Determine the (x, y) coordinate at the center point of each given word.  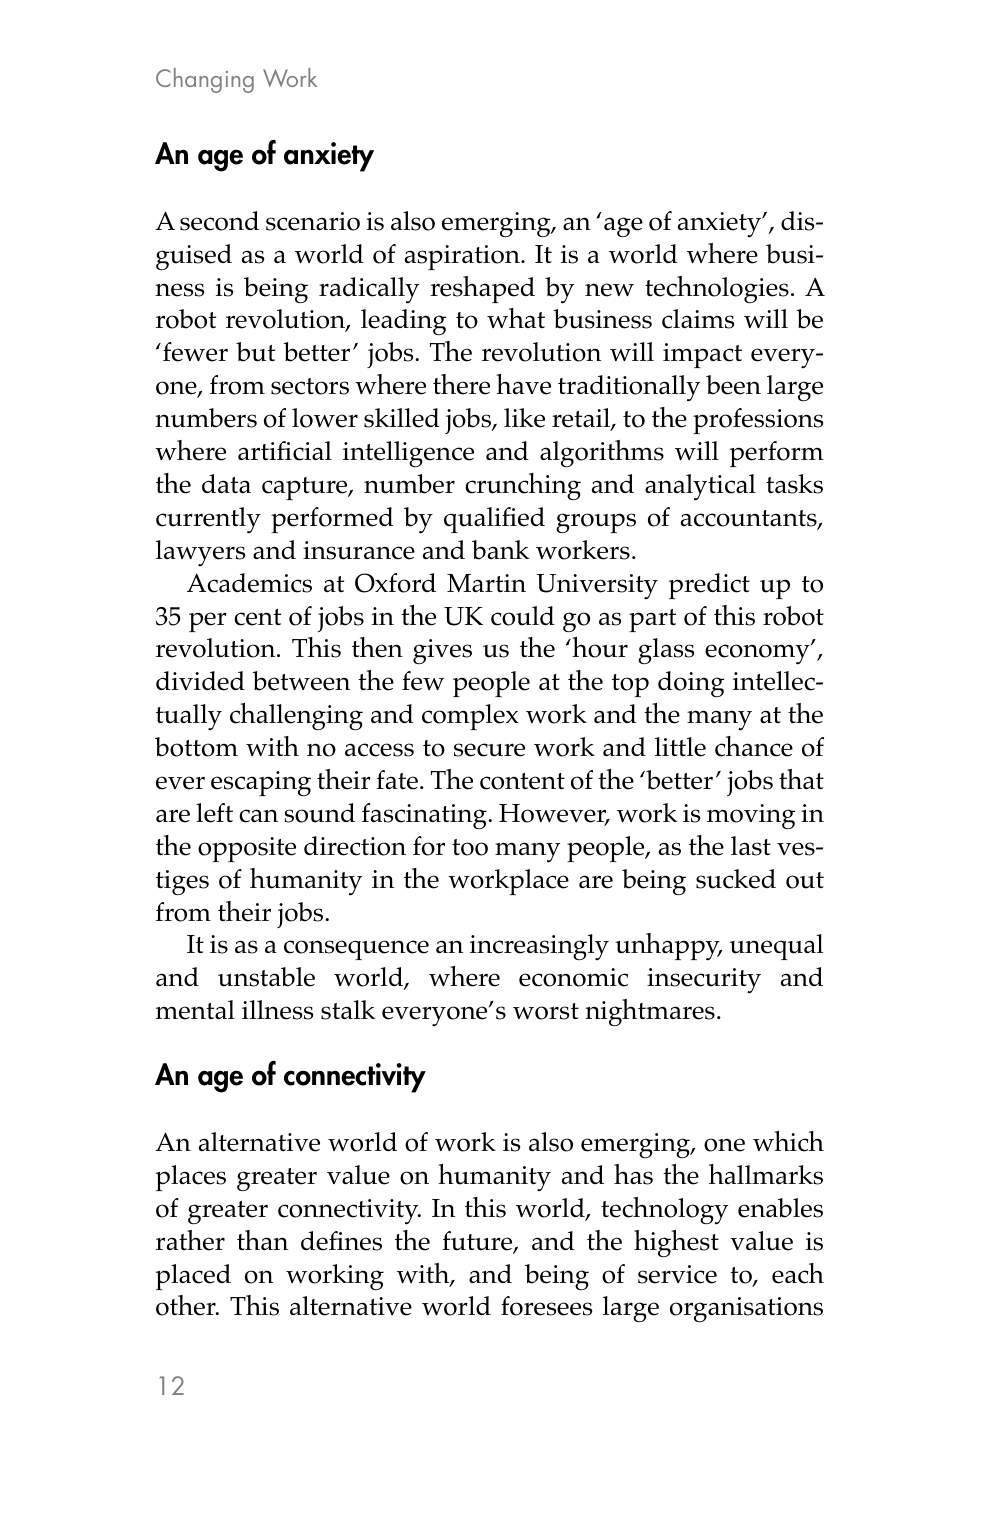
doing (691, 684)
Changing (205, 80)
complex (470, 717)
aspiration (463, 257)
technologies (717, 289)
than (262, 1240)
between (301, 681)
